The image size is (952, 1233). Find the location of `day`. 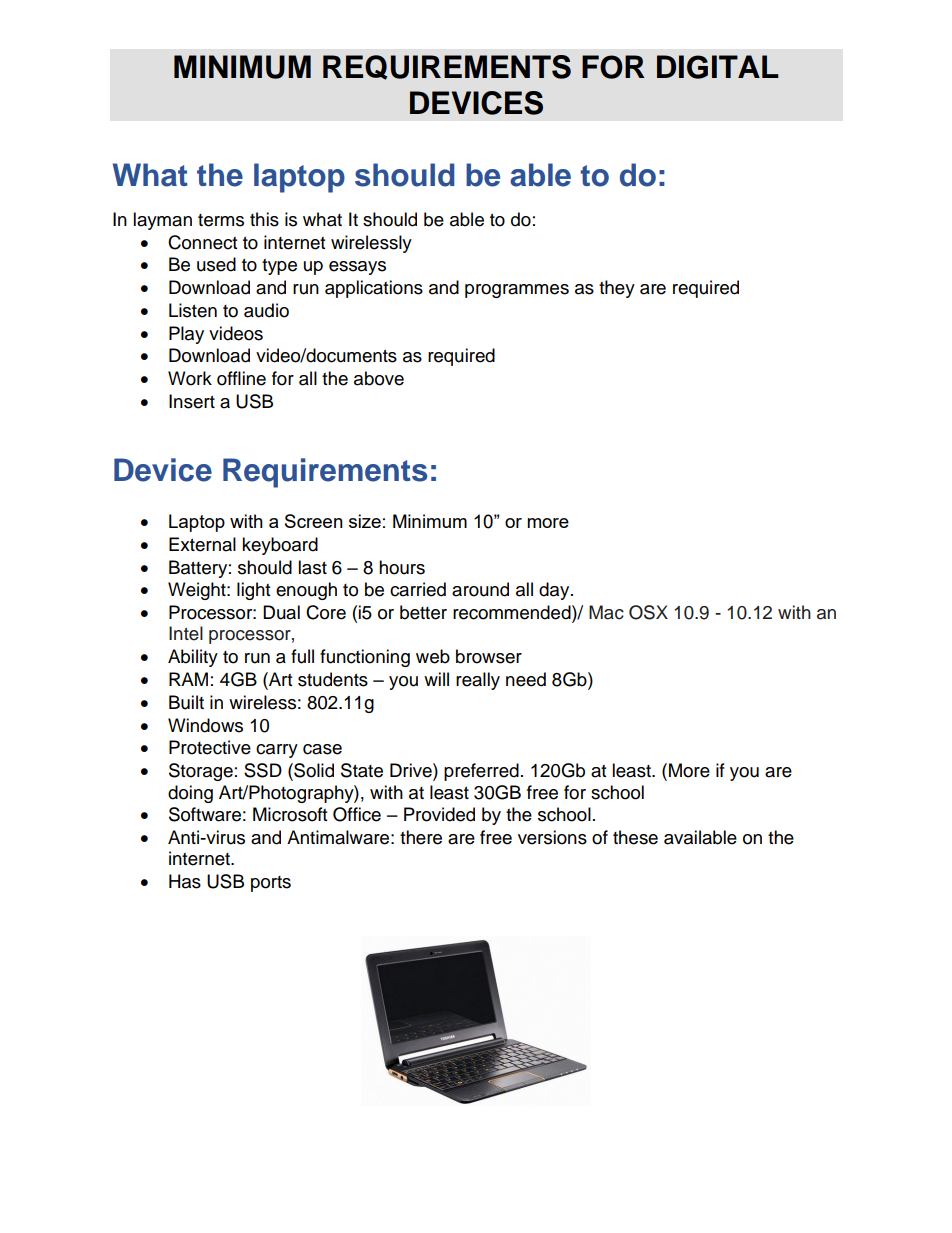

day is located at coordinates (555, 591).
